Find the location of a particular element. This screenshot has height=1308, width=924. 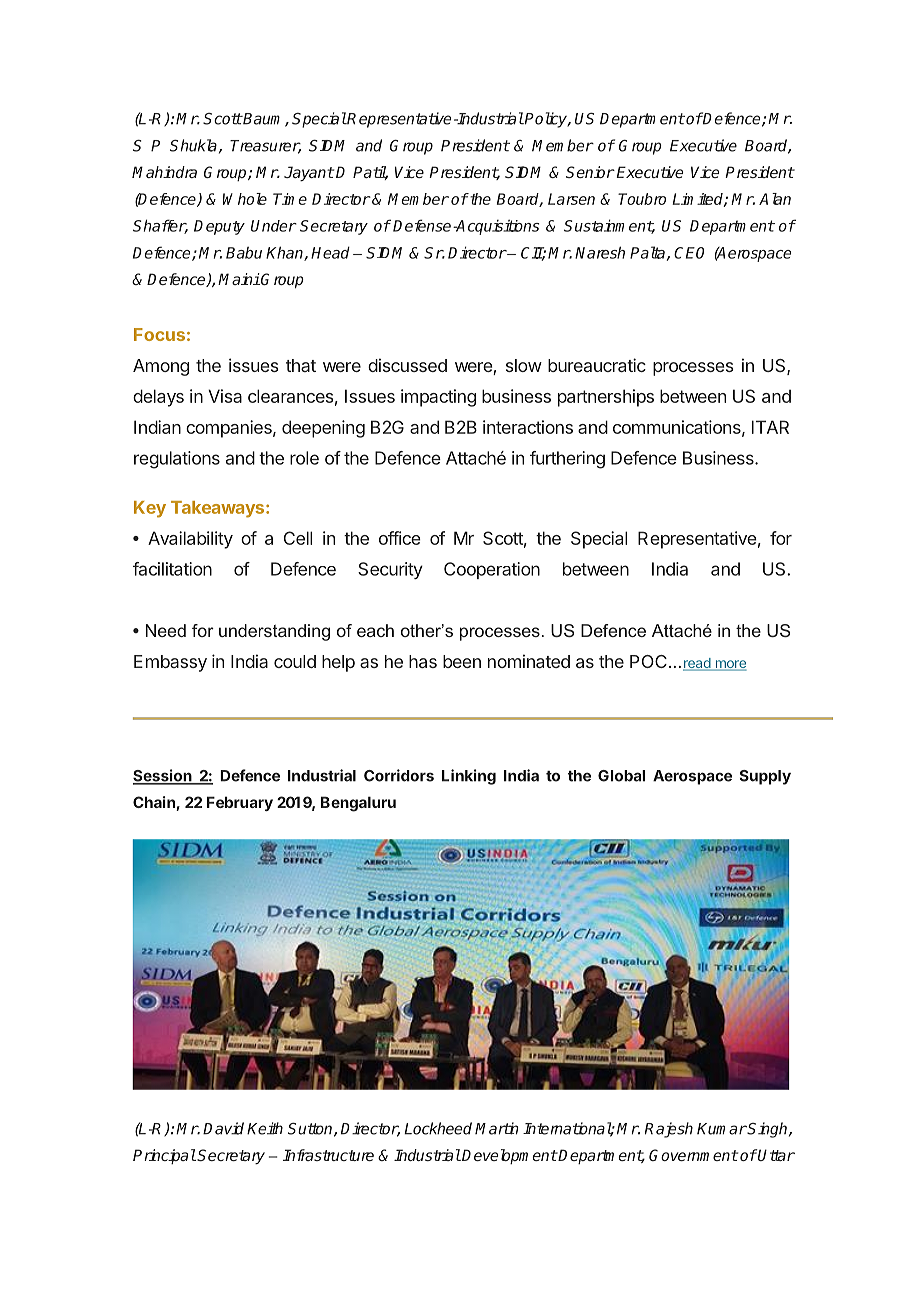

February is located at coordinates (240, 803).
